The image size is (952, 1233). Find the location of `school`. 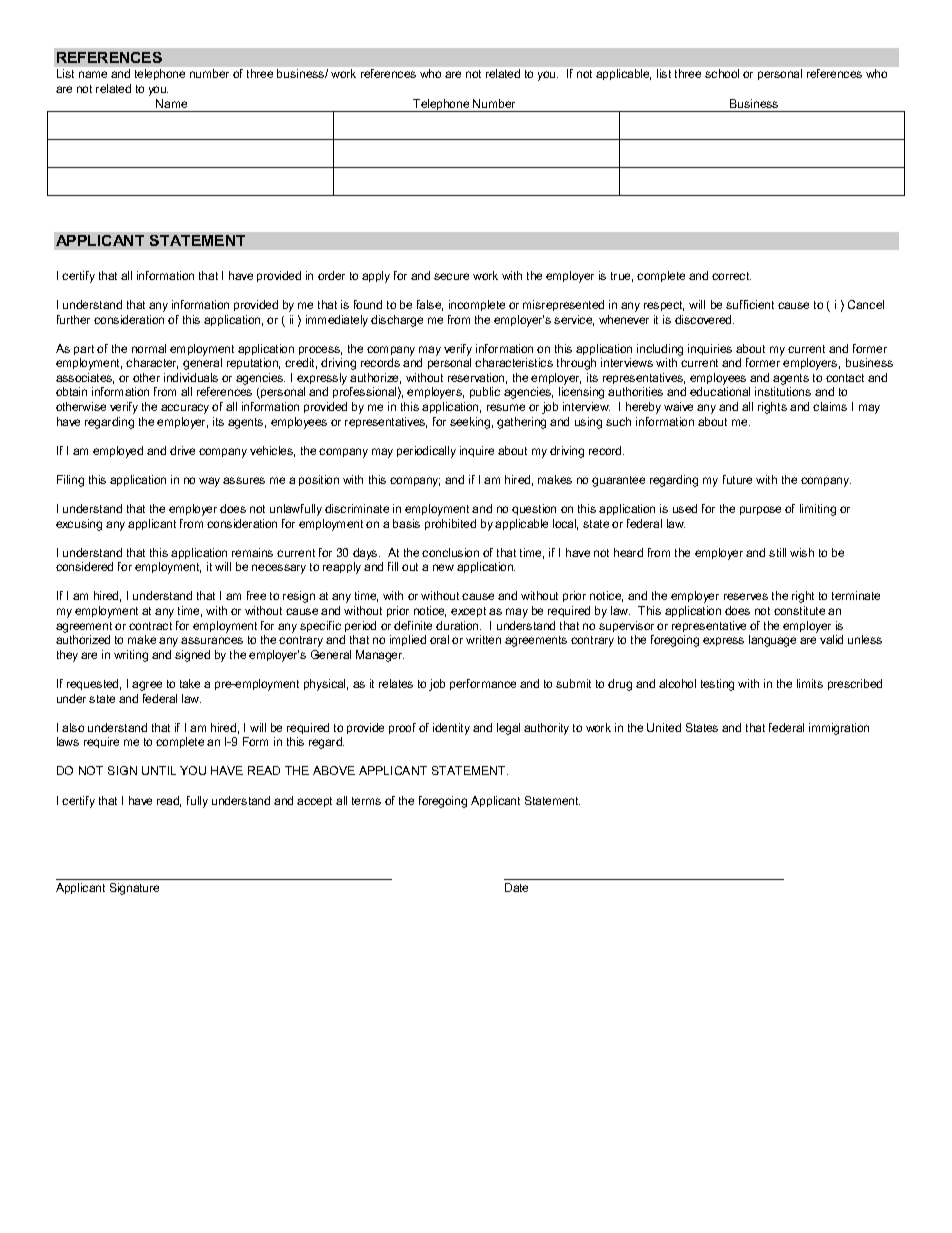

school is located at coordinates (722, 73).
